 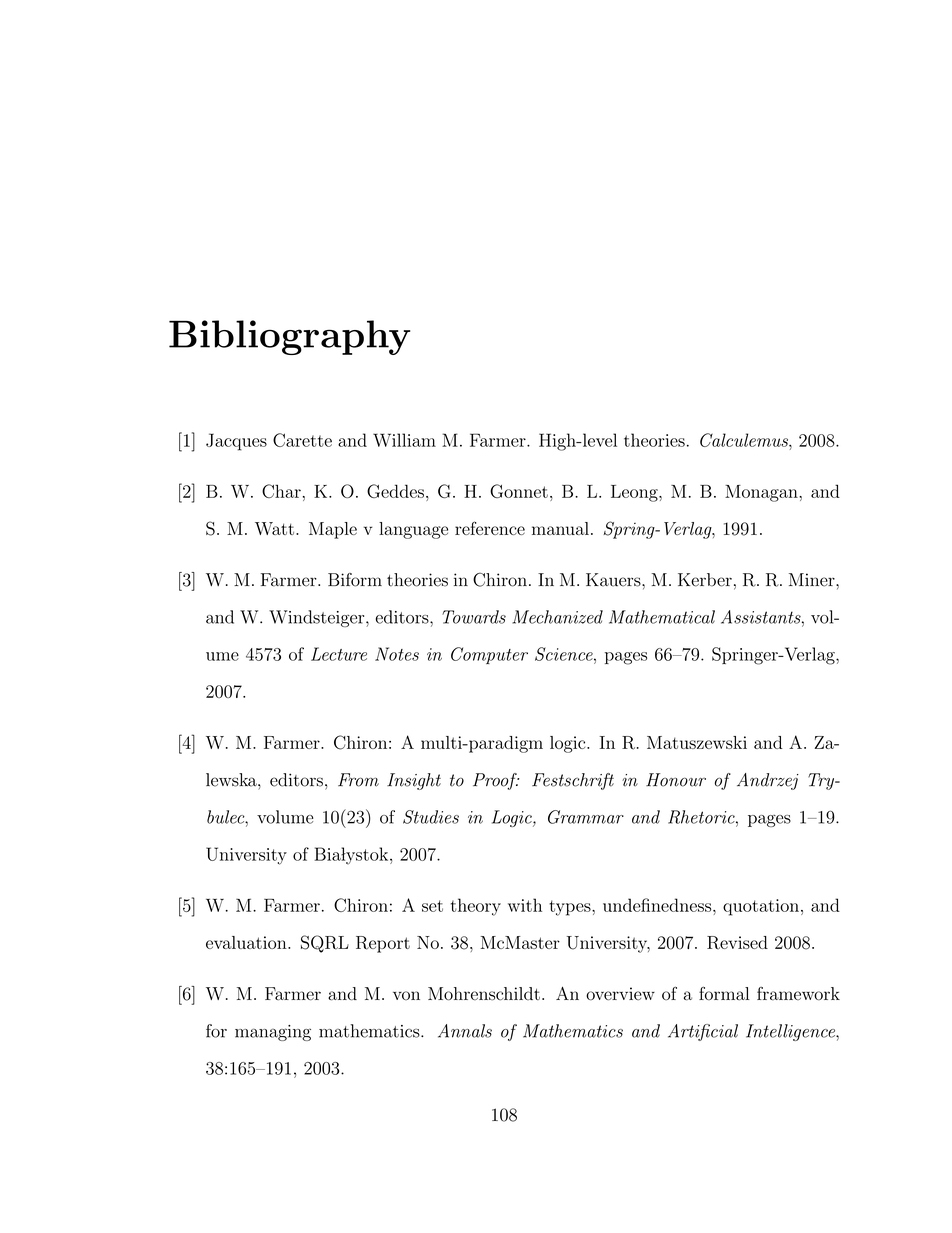 What do you see at coordinates (333, 530) in the page?
I see `Maple` at bounding box center [333, 530].
